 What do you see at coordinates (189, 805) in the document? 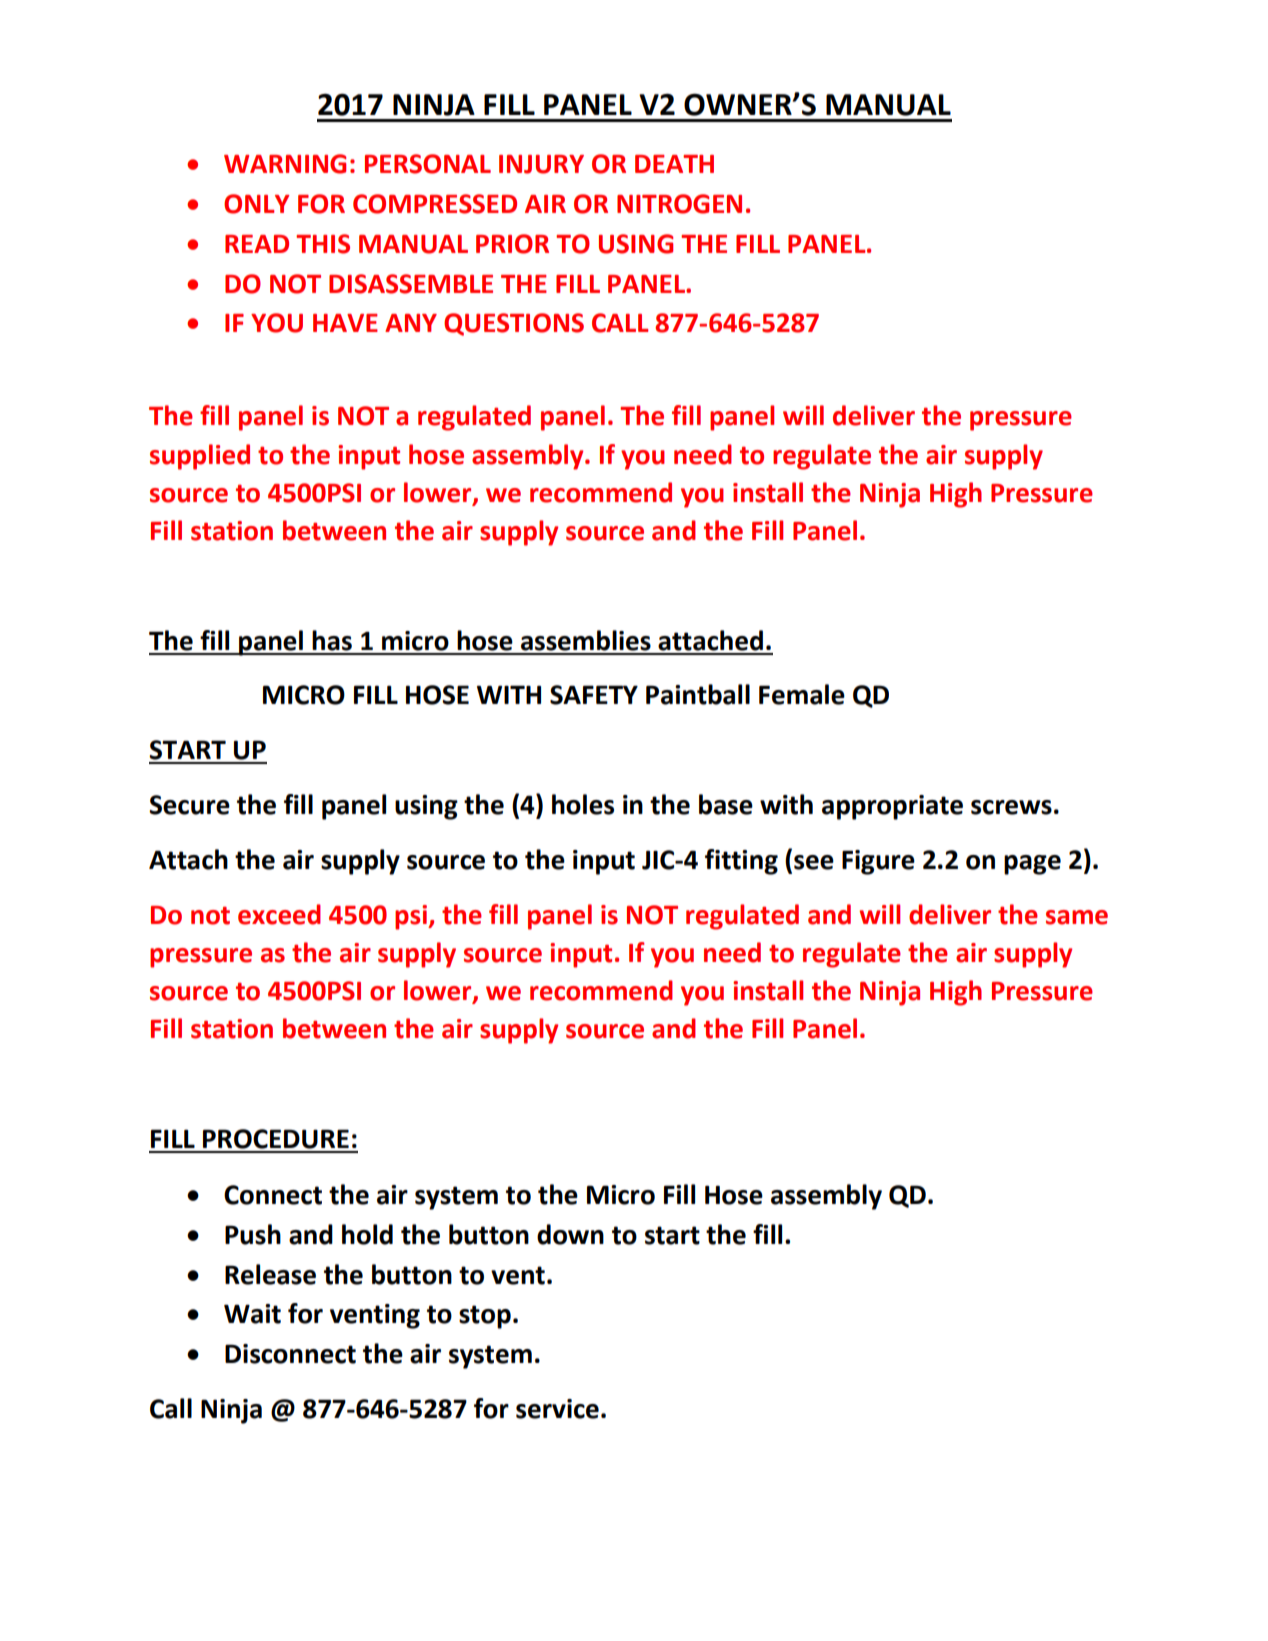
I see `Secure` at bounding box center [189, 805].
